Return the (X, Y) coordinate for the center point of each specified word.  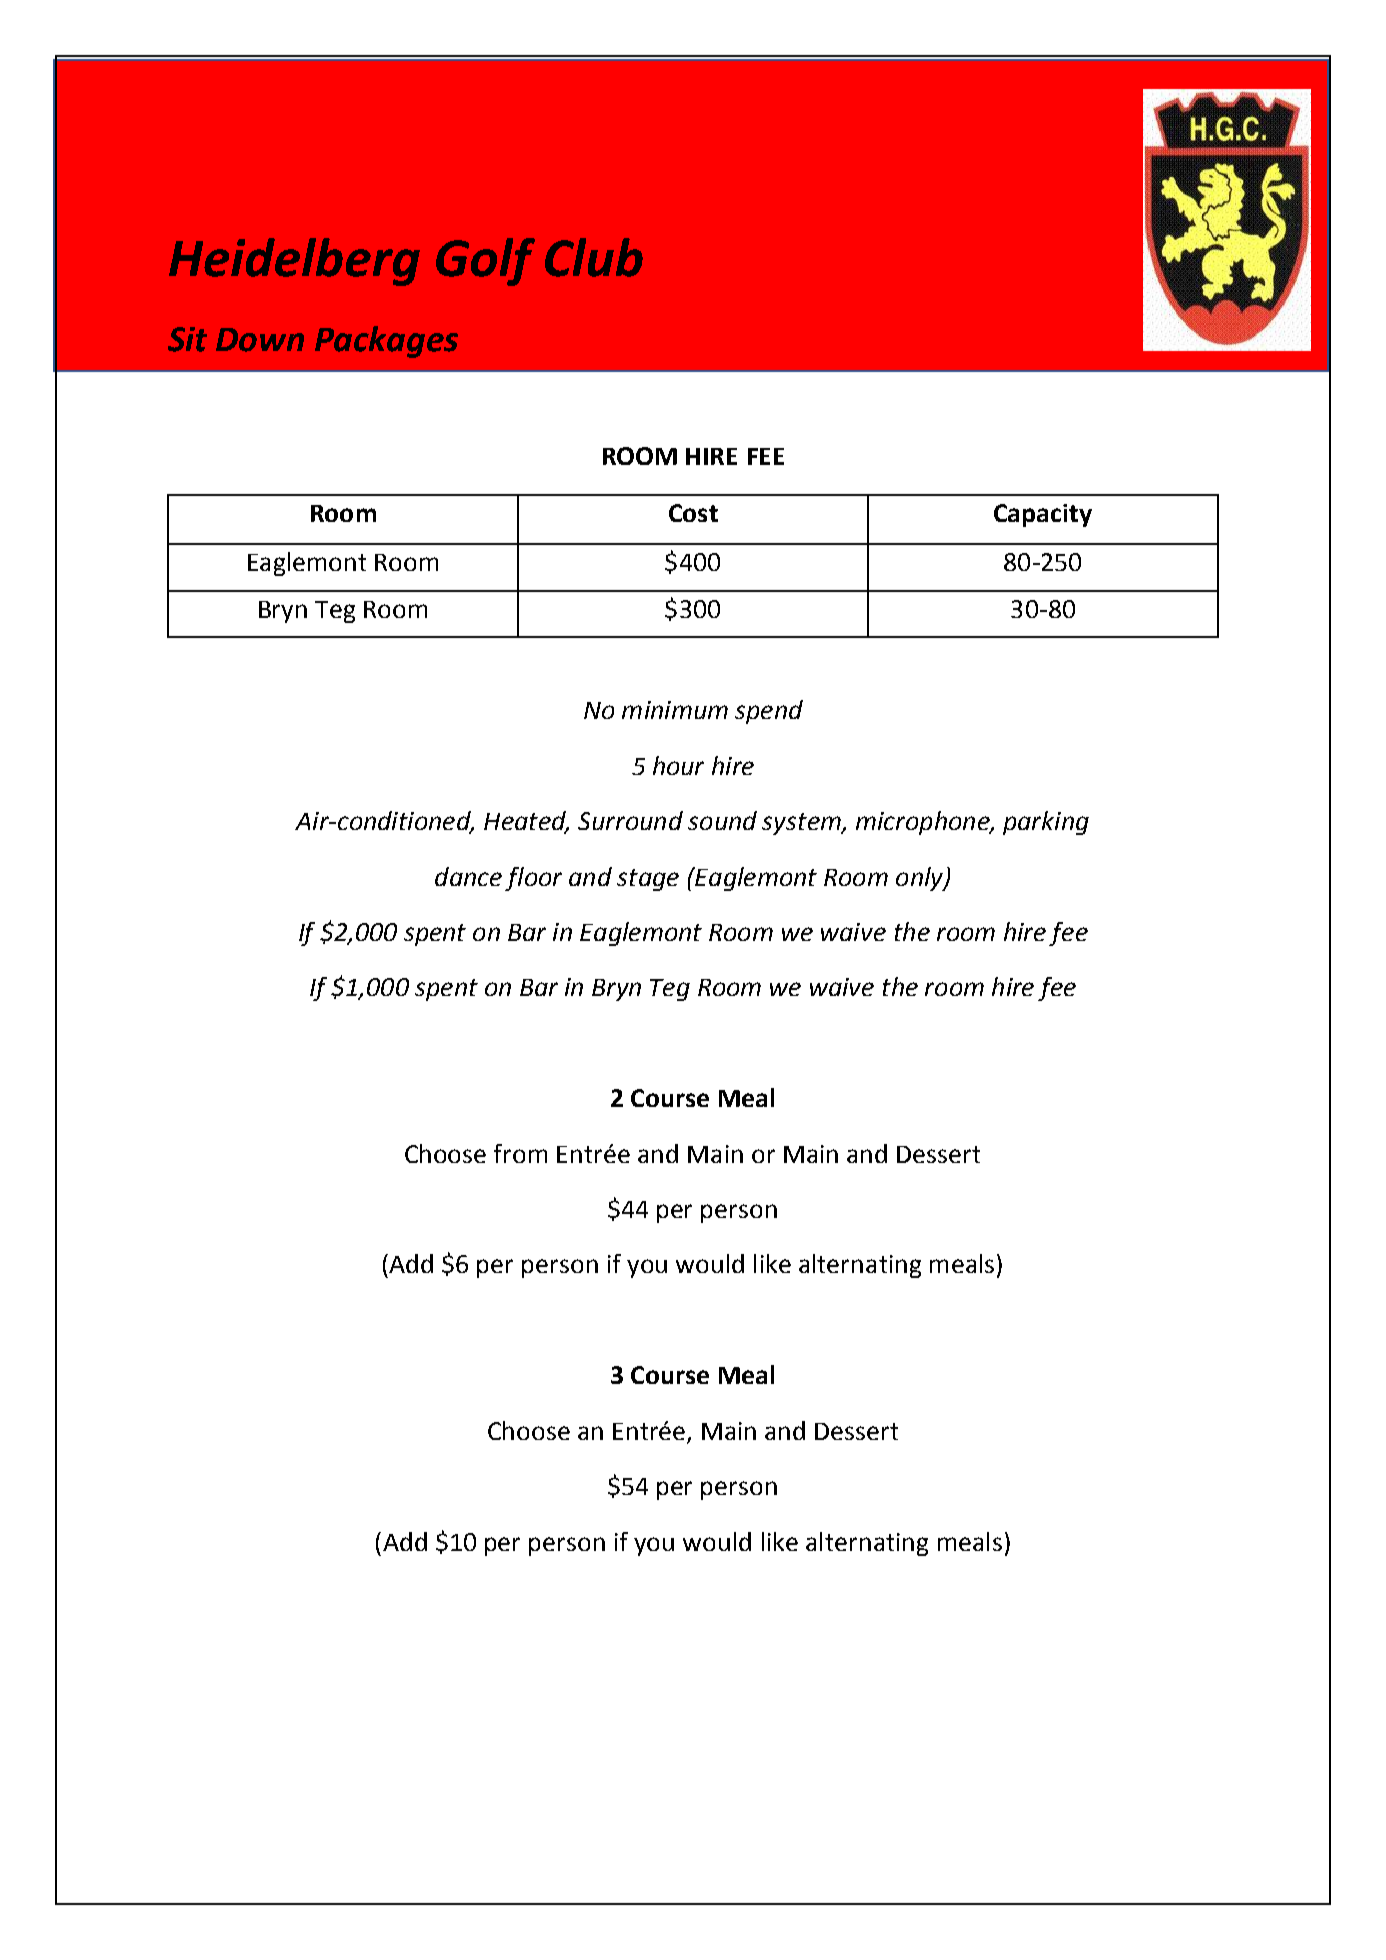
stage (648, 880)
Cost (693, 513)
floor (533, 879)
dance (468, 876)
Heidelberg (294, 262)
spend (769, 712)
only (921, 879)
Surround (630, 820)
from (520, 1153)
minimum (675, 710)
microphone (924, 823)
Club (594, 257)
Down (260, 340)
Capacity (1043, 515)
